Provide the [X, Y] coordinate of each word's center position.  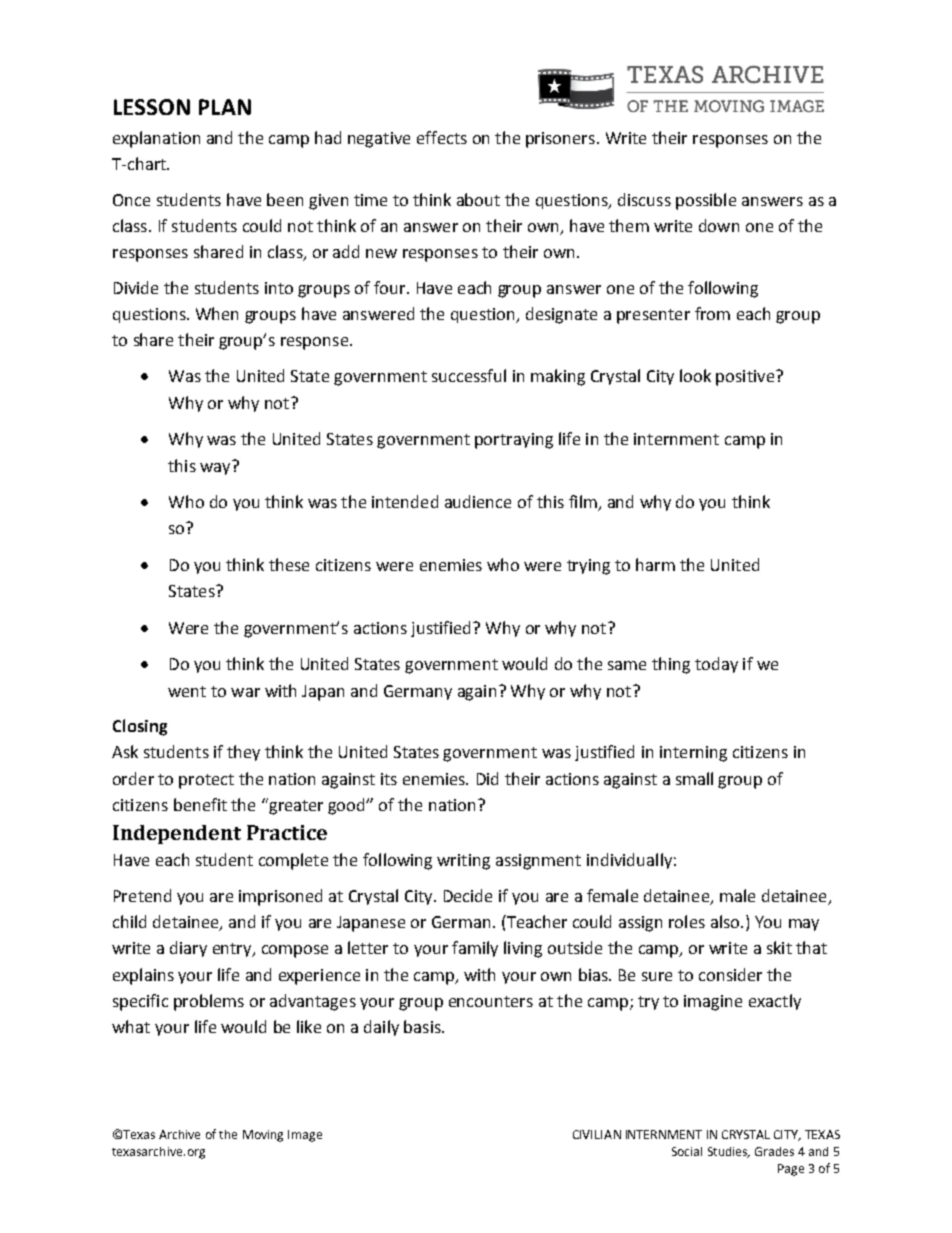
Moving [263, 1136]
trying [588, 567]
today [716, 665]
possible [706, 201]
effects [442, 137]
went [187, 691]
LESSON [152, 107]
